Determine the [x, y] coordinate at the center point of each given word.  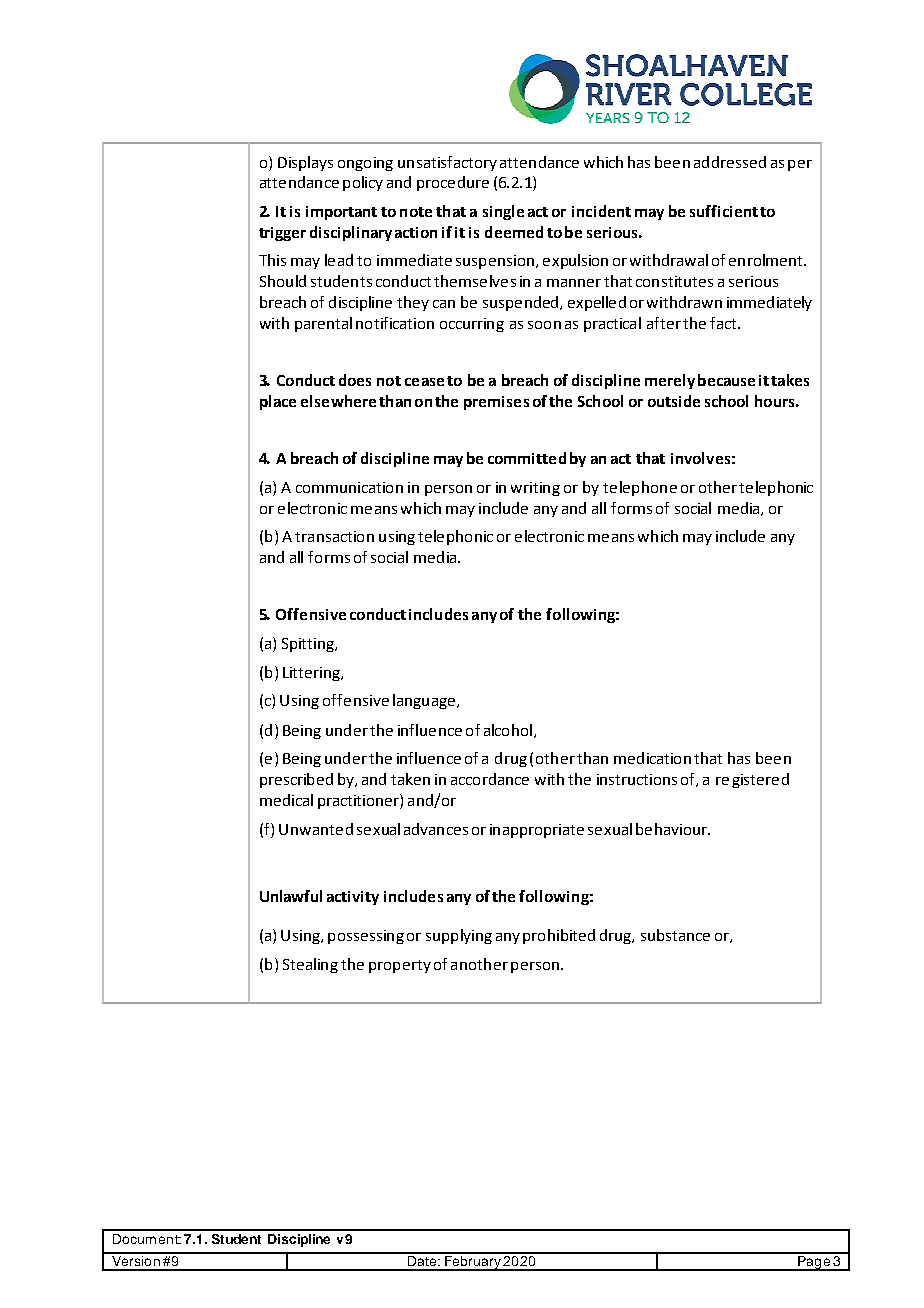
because [726, 380]
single [503, 212]
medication [652, 758]
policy [363, 183]
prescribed [296, 780]
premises [496, 403]
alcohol [508, 730]
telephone [640, 488]
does [355, 380]
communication [349, 487]
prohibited [559, 936]
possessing [366, 937]
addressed [730, 162]
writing [535, 489]
